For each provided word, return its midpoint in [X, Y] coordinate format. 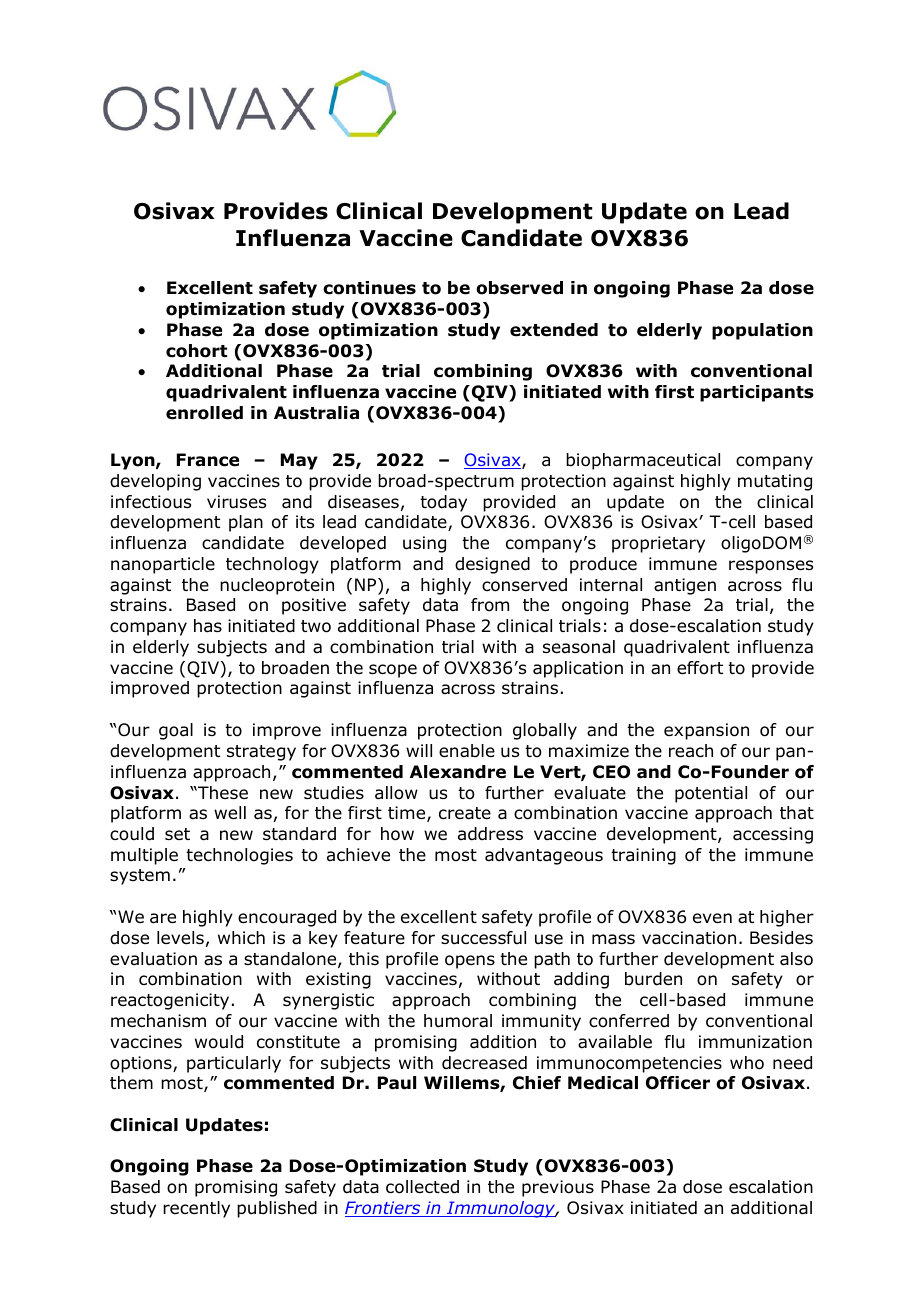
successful [483, 938]
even [712, 918]
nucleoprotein [277, 586]
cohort [196, 351]
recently [196, 1209]
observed [519, 288]
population [762, 331]
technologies [239, 856]
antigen [685, 586]
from [490, 605]
